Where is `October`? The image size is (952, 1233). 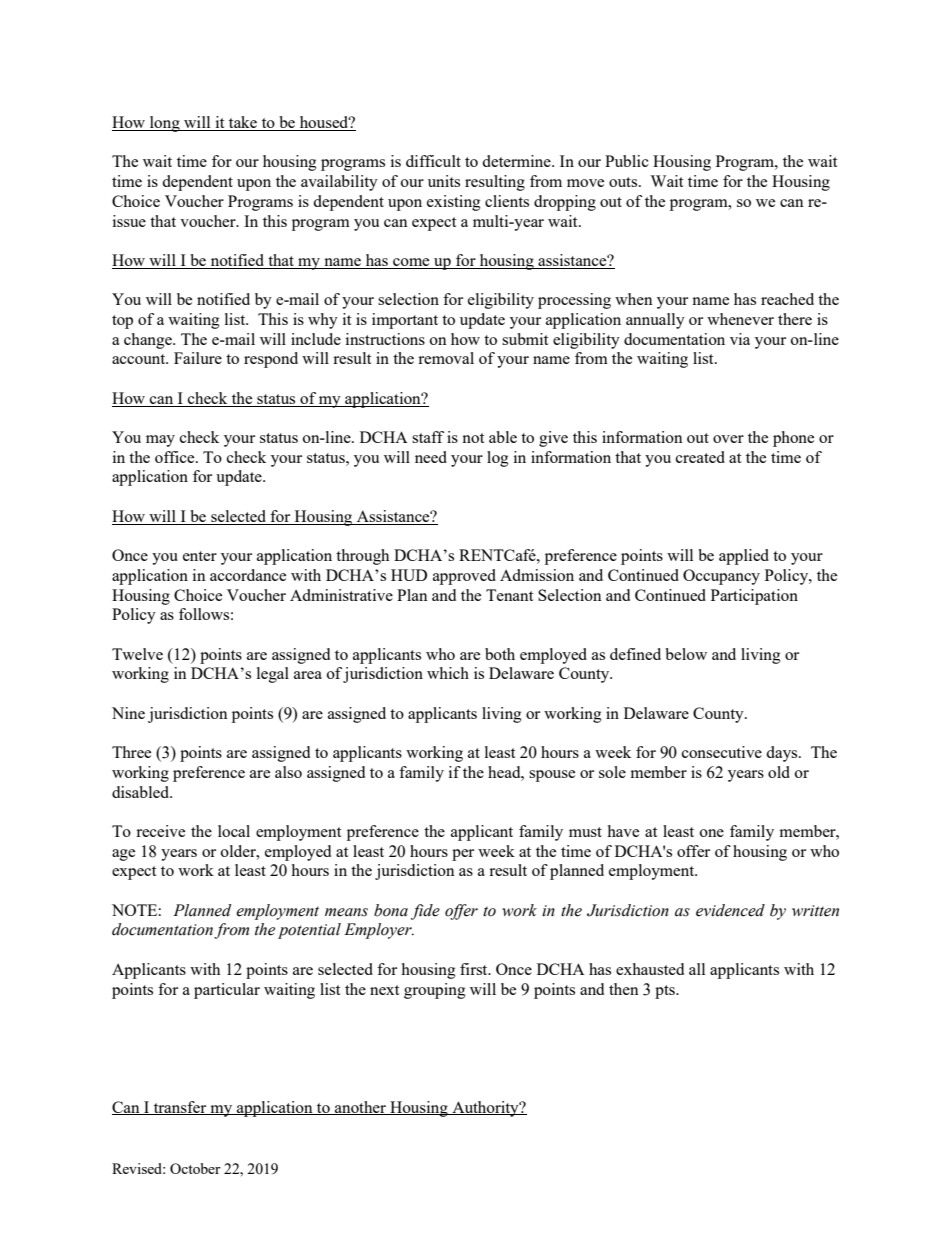 October is located at coordinates (195, 1168).
